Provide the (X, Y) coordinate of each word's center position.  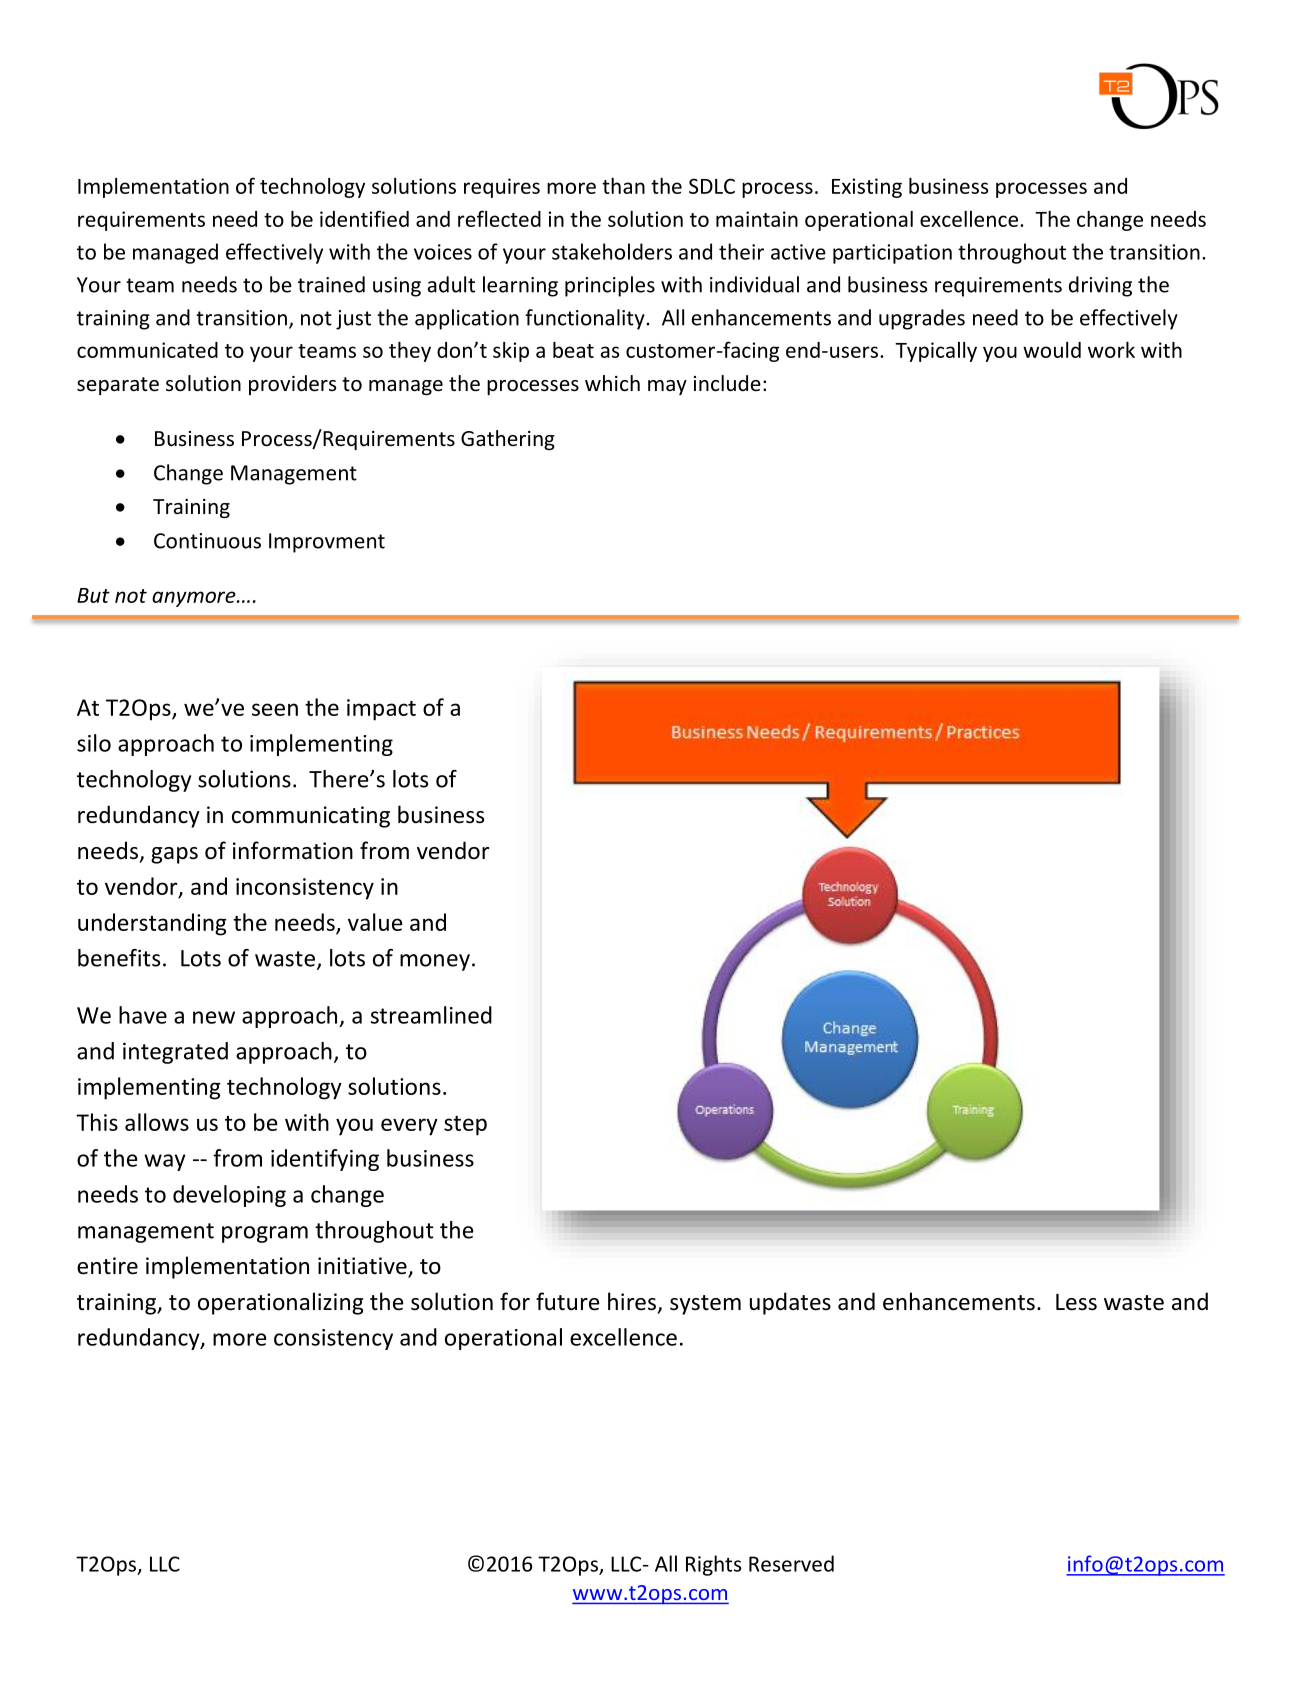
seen (275, 709)
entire (107, 1266)
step (465, 1126)
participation (892, 254)
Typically (936, 352)
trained (331, 284)
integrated (175, 1053)
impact (381, 710)
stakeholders (612, 251)
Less (1076, 1302)
